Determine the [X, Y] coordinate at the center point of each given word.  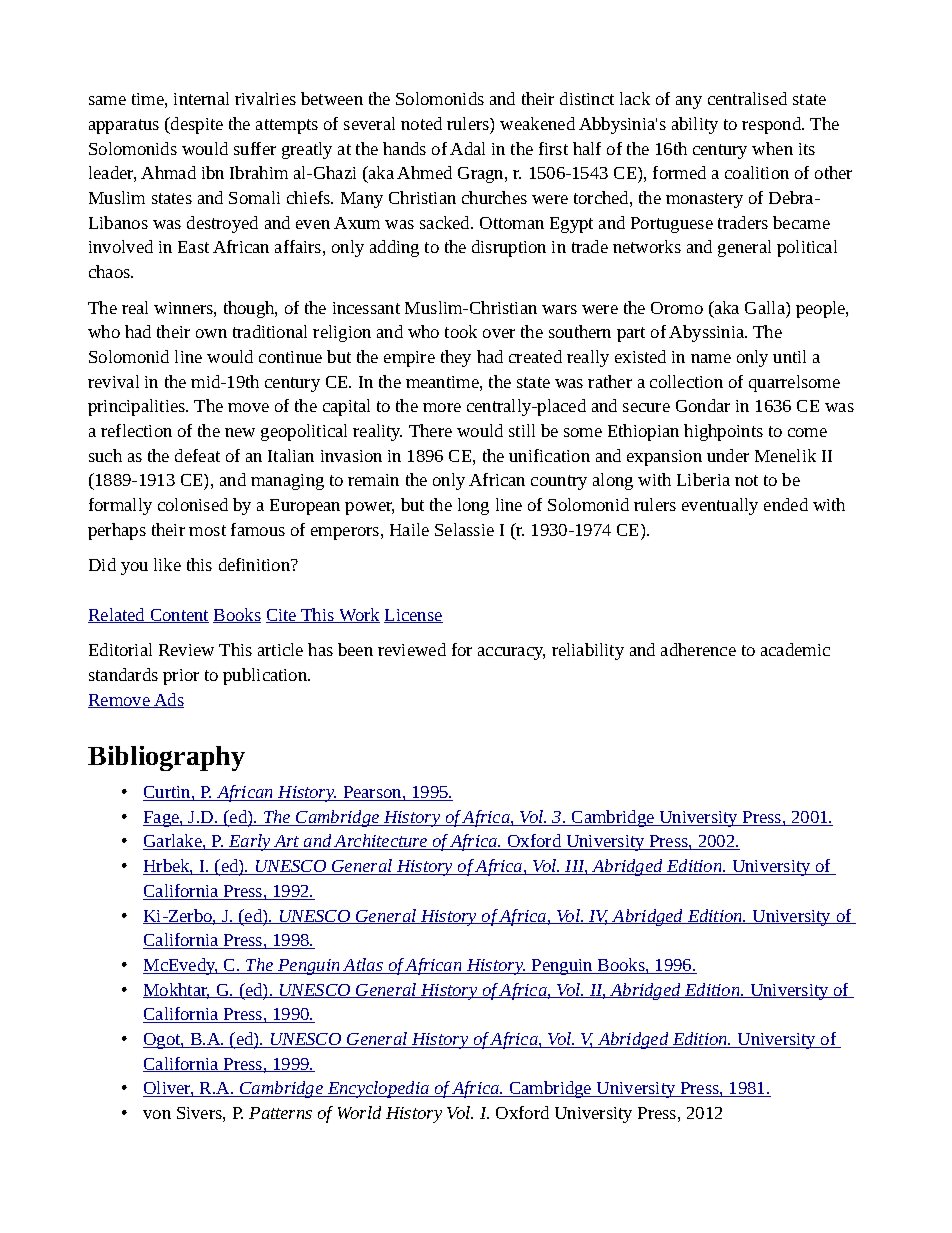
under [728, 455]
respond [773, 125]
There [430, 430]
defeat [197, 455]
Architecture [381, 842]
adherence [698, 649]
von [157, 1114]
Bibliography [166, 758]
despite [196, 125]
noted [421, 123]
